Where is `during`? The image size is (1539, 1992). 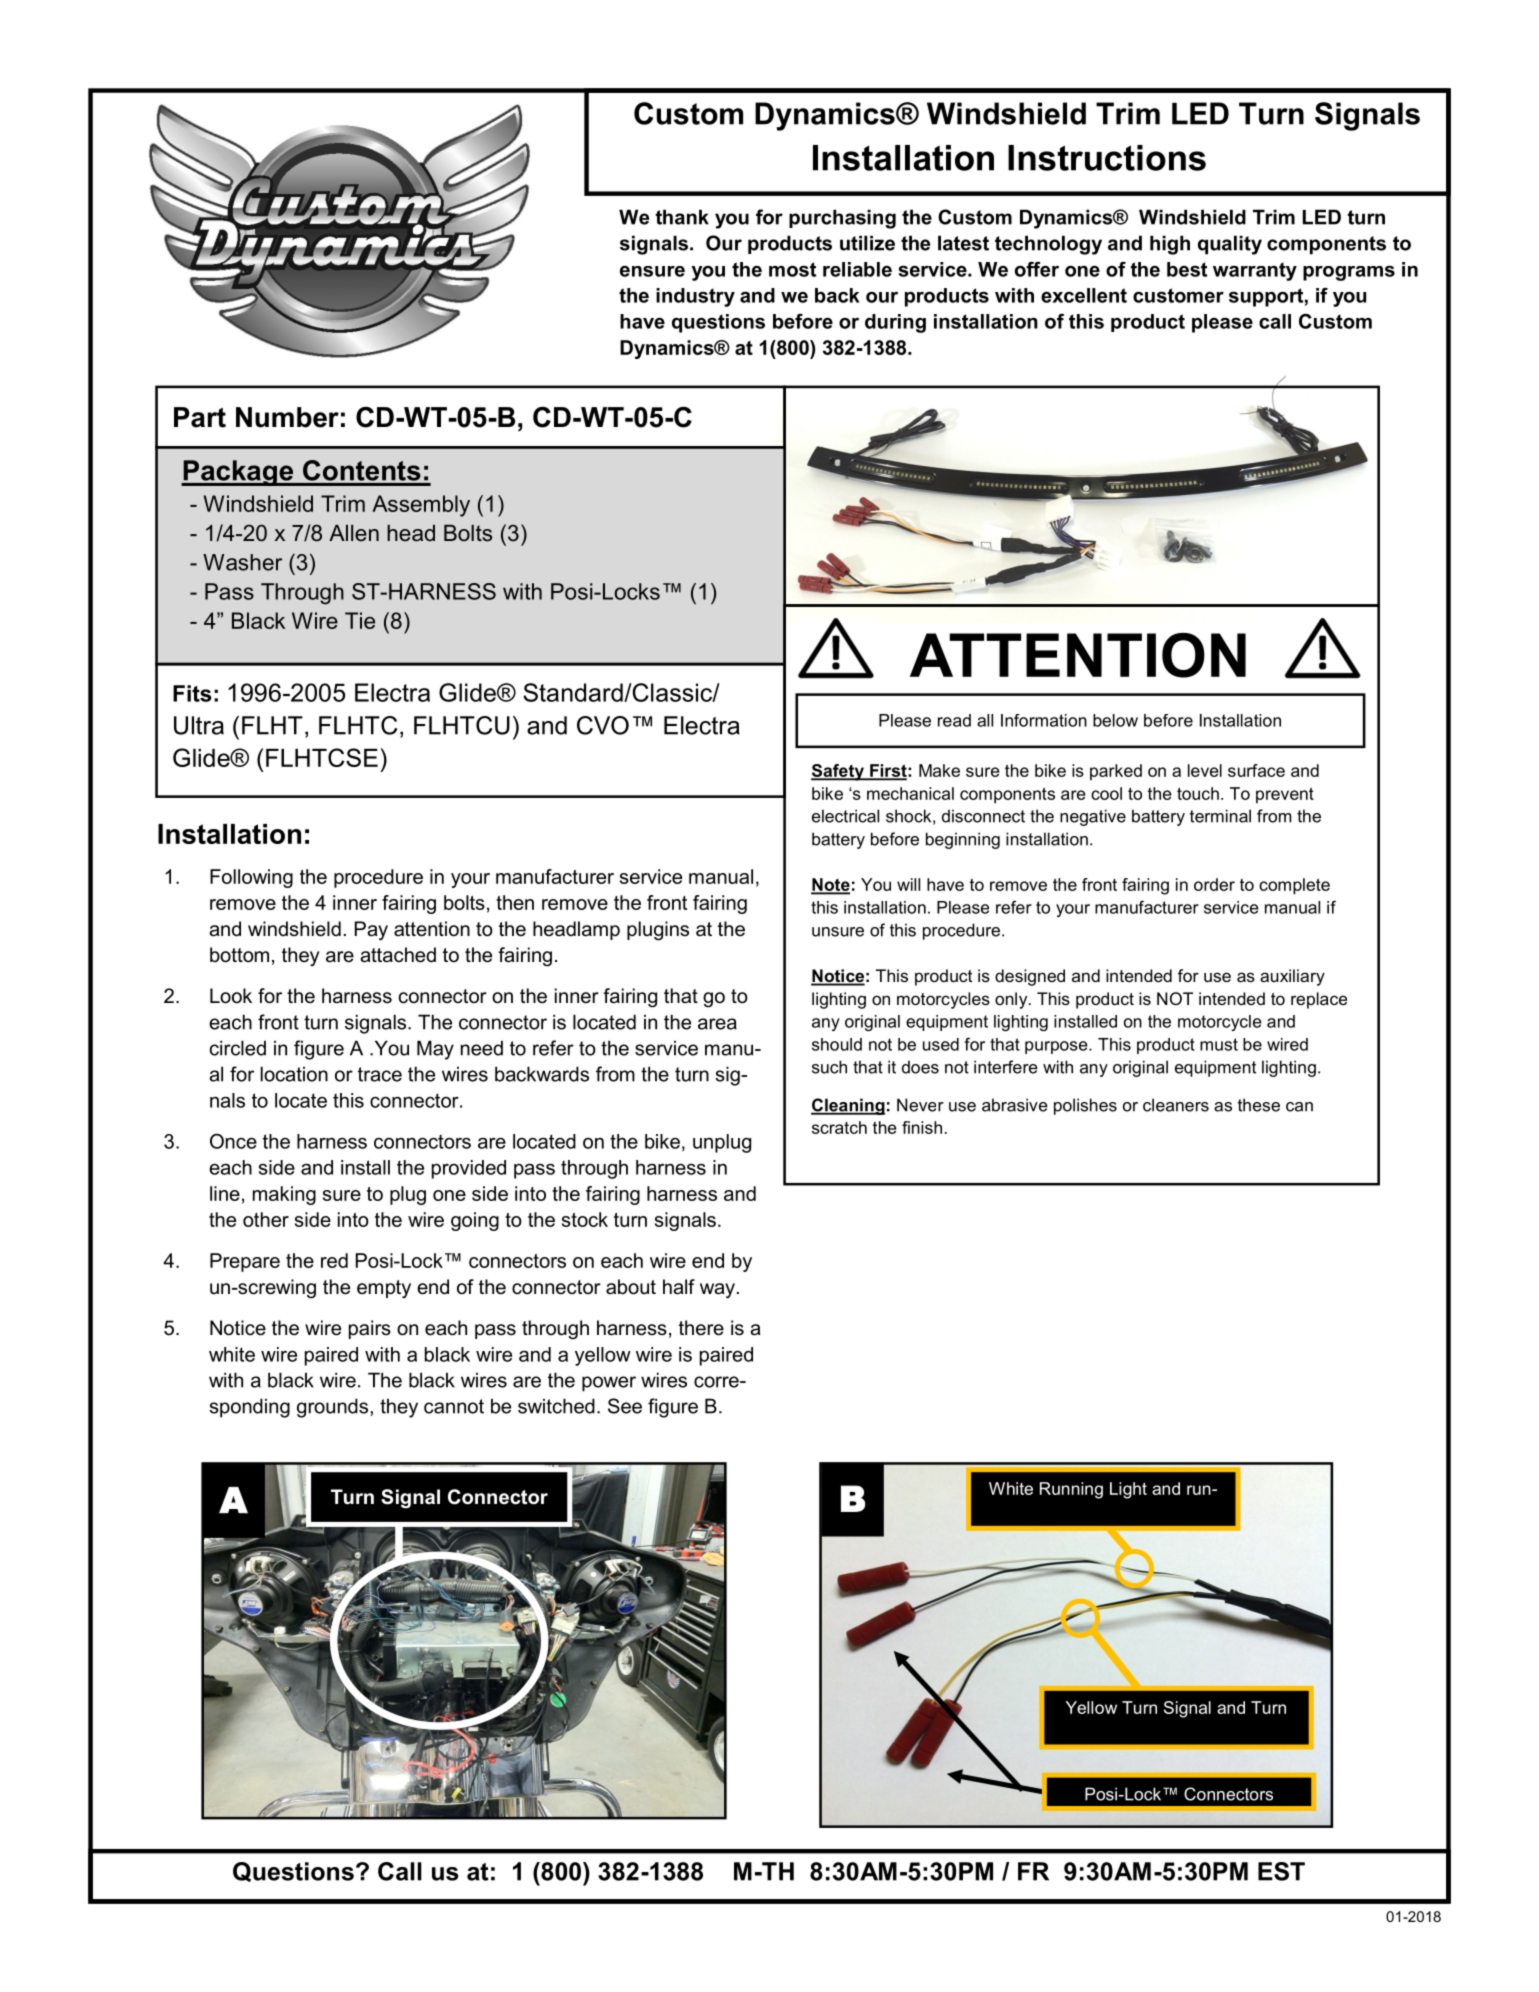 during is located at coordinates (895, 323).
